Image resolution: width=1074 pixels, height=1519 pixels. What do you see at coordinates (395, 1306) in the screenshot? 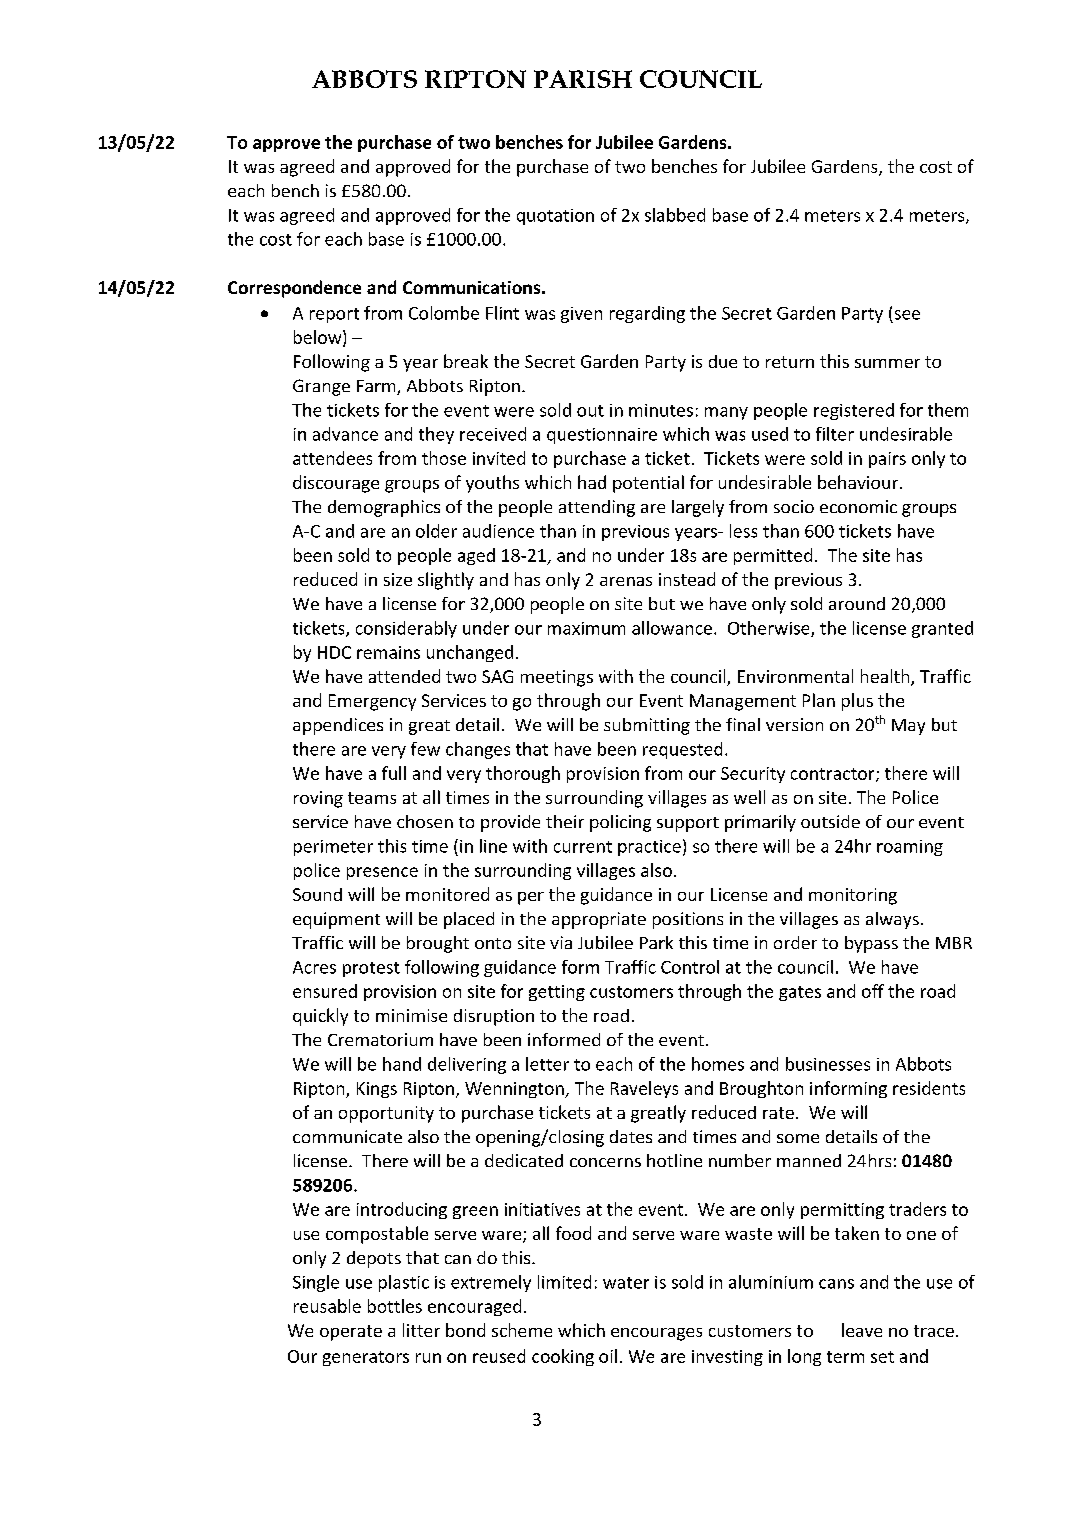
I see `bottles` at bounding box center [395, 1306].
